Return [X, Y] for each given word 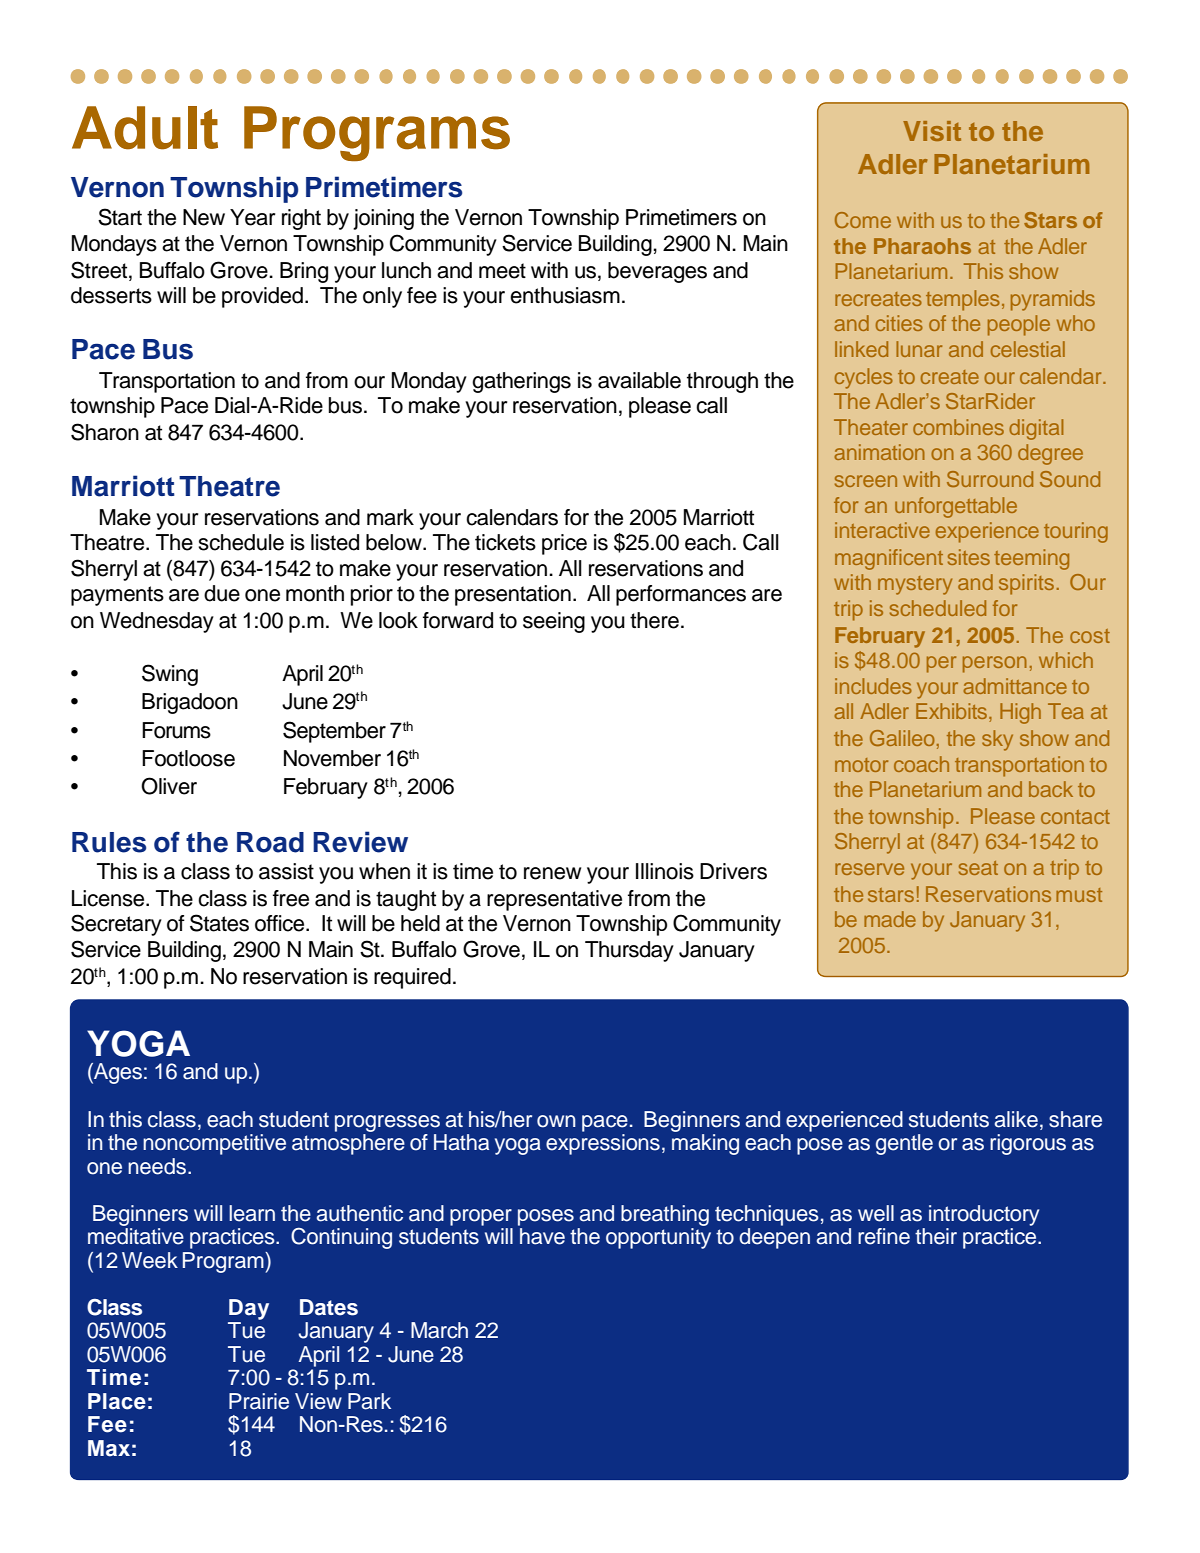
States [219, 923]
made [890, 919]
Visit [932, 131]
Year [252, 217]
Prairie [259, 1401]
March [439, 1330]
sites [969, 557]
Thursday [629, 951]
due [222, 593]
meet [502, 271]
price [564, 544]
